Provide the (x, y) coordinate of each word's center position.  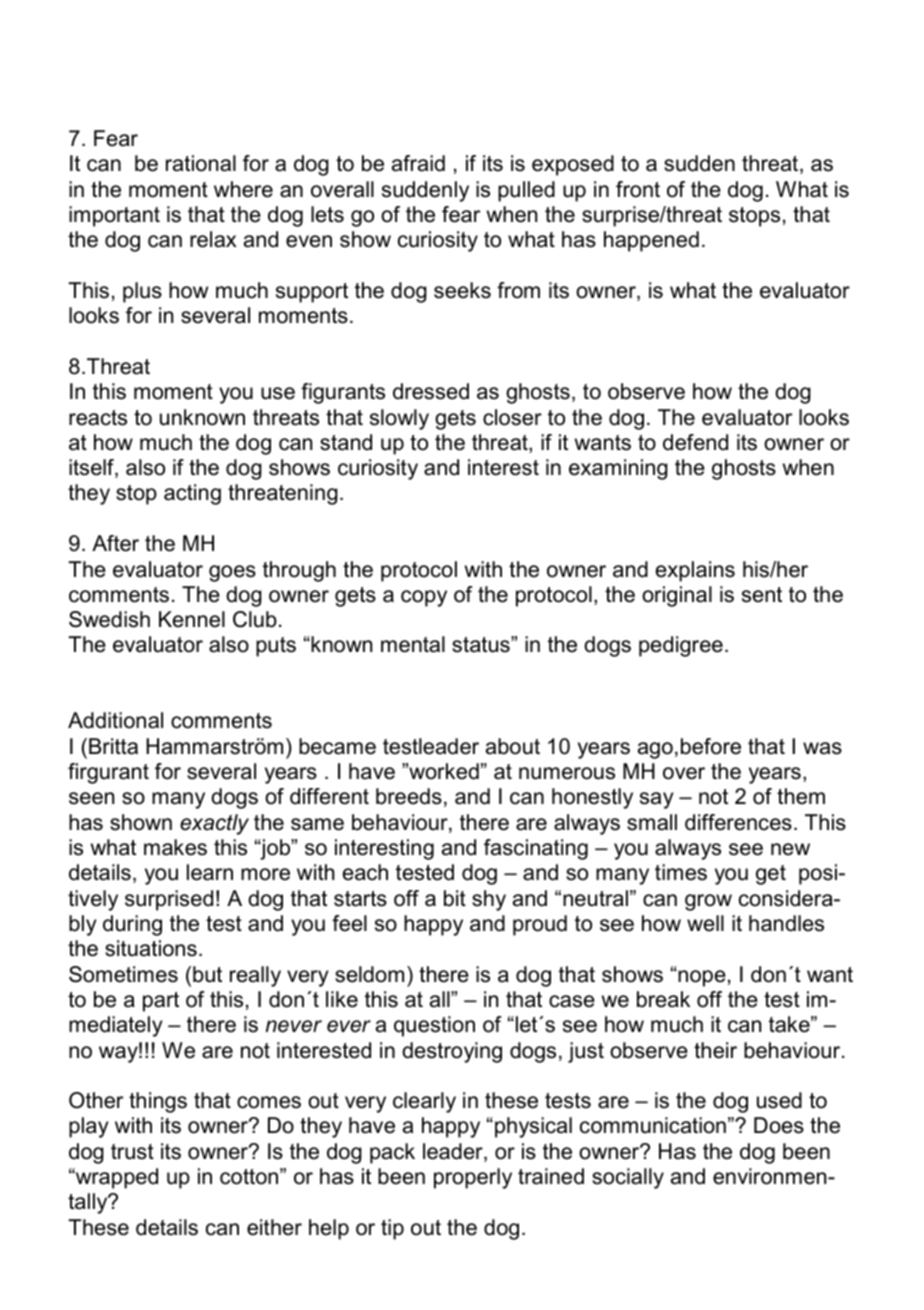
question (434, 1026)
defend (695, 442)
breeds (409, 796)
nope (701, 978)
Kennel (192, 619)
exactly (214, 824)
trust (132, 1152)
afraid (418, 163)
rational (201, 163)
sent (762, 595)
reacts (98, 418)
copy (424, 598)
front (638, 189)
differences (738, 822)
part (161, 1002)
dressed (431, 391)
